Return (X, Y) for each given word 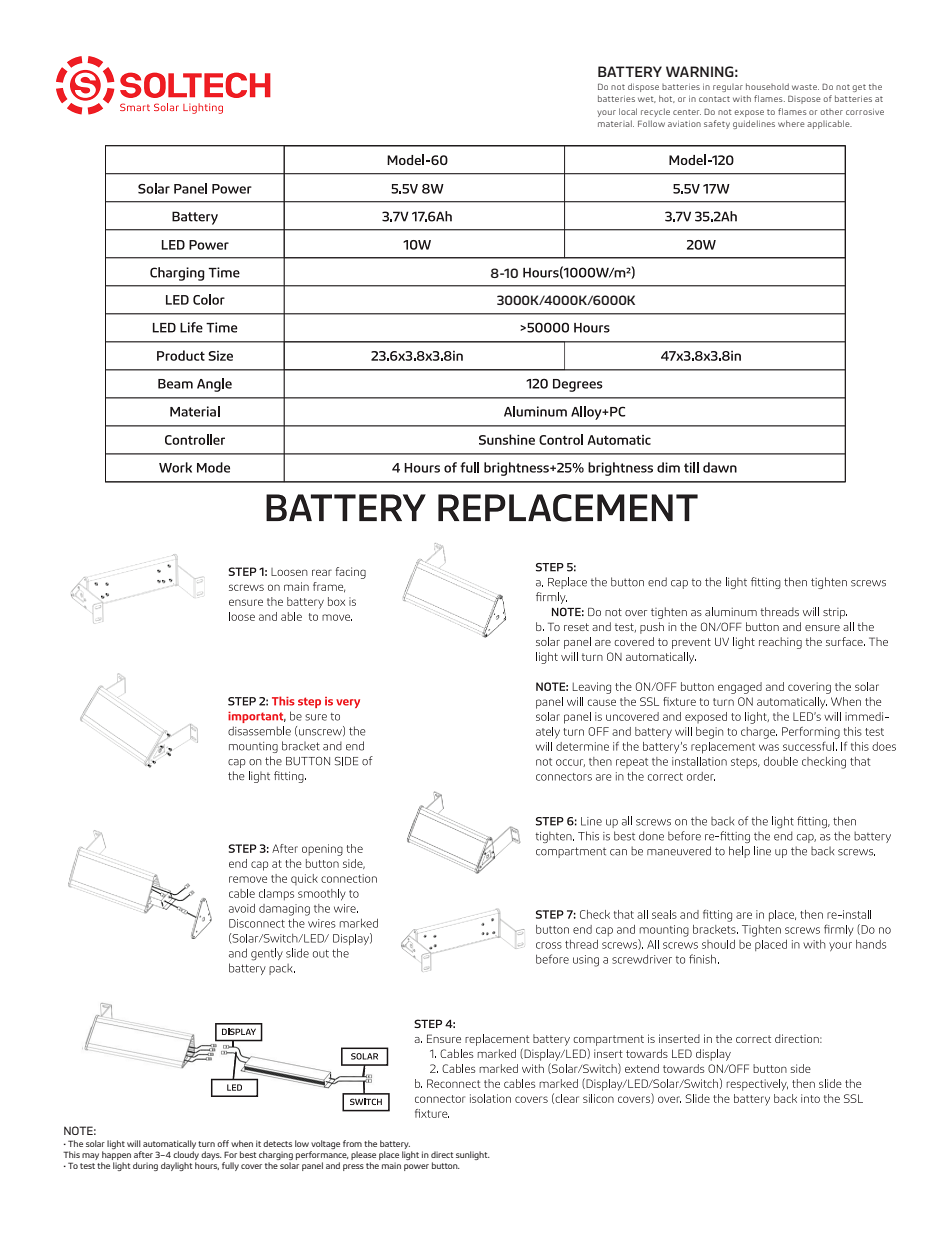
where (791, 123)
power (416, 1167)
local (628, 111)
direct (442, 1154)
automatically (169, 1144)
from (352, 1143)
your (606, 113)
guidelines (754, 124)
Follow (651, 123)
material (616, 123)
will (134, 1143)
